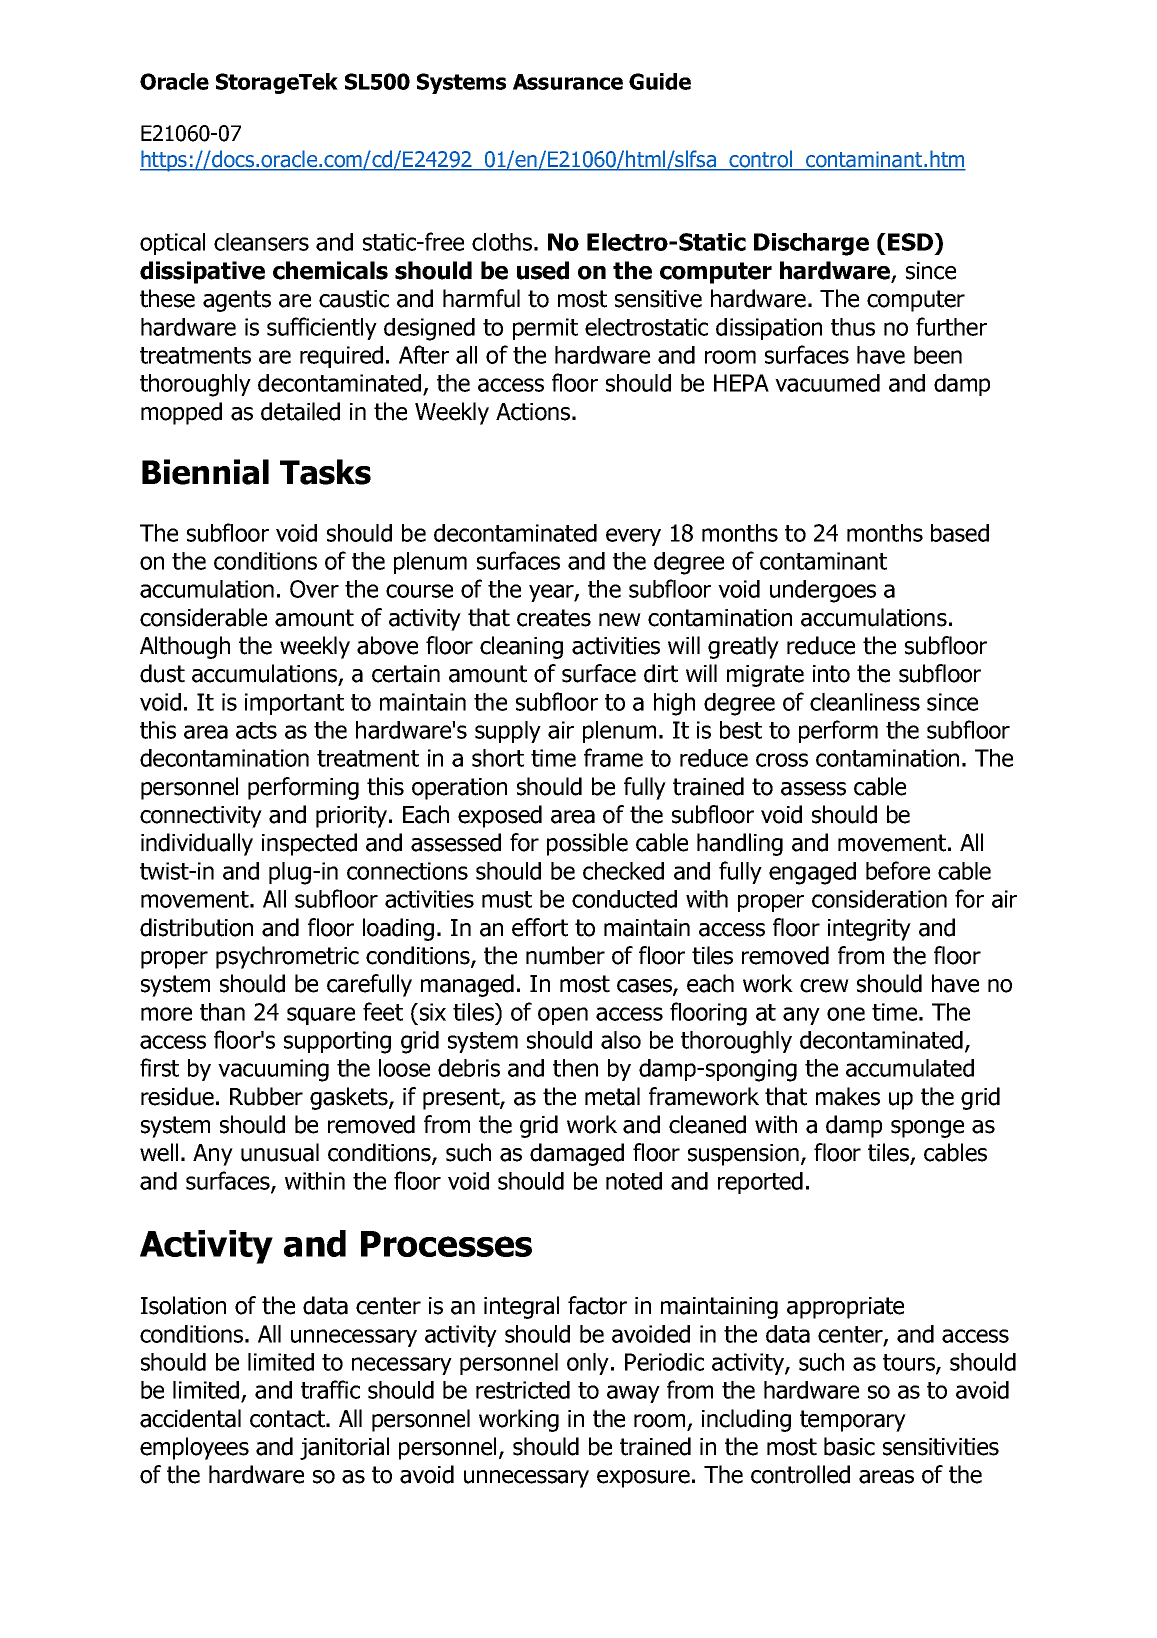 The image size is (1157, 1638). I want to click on ESD, so click(912, 242).
